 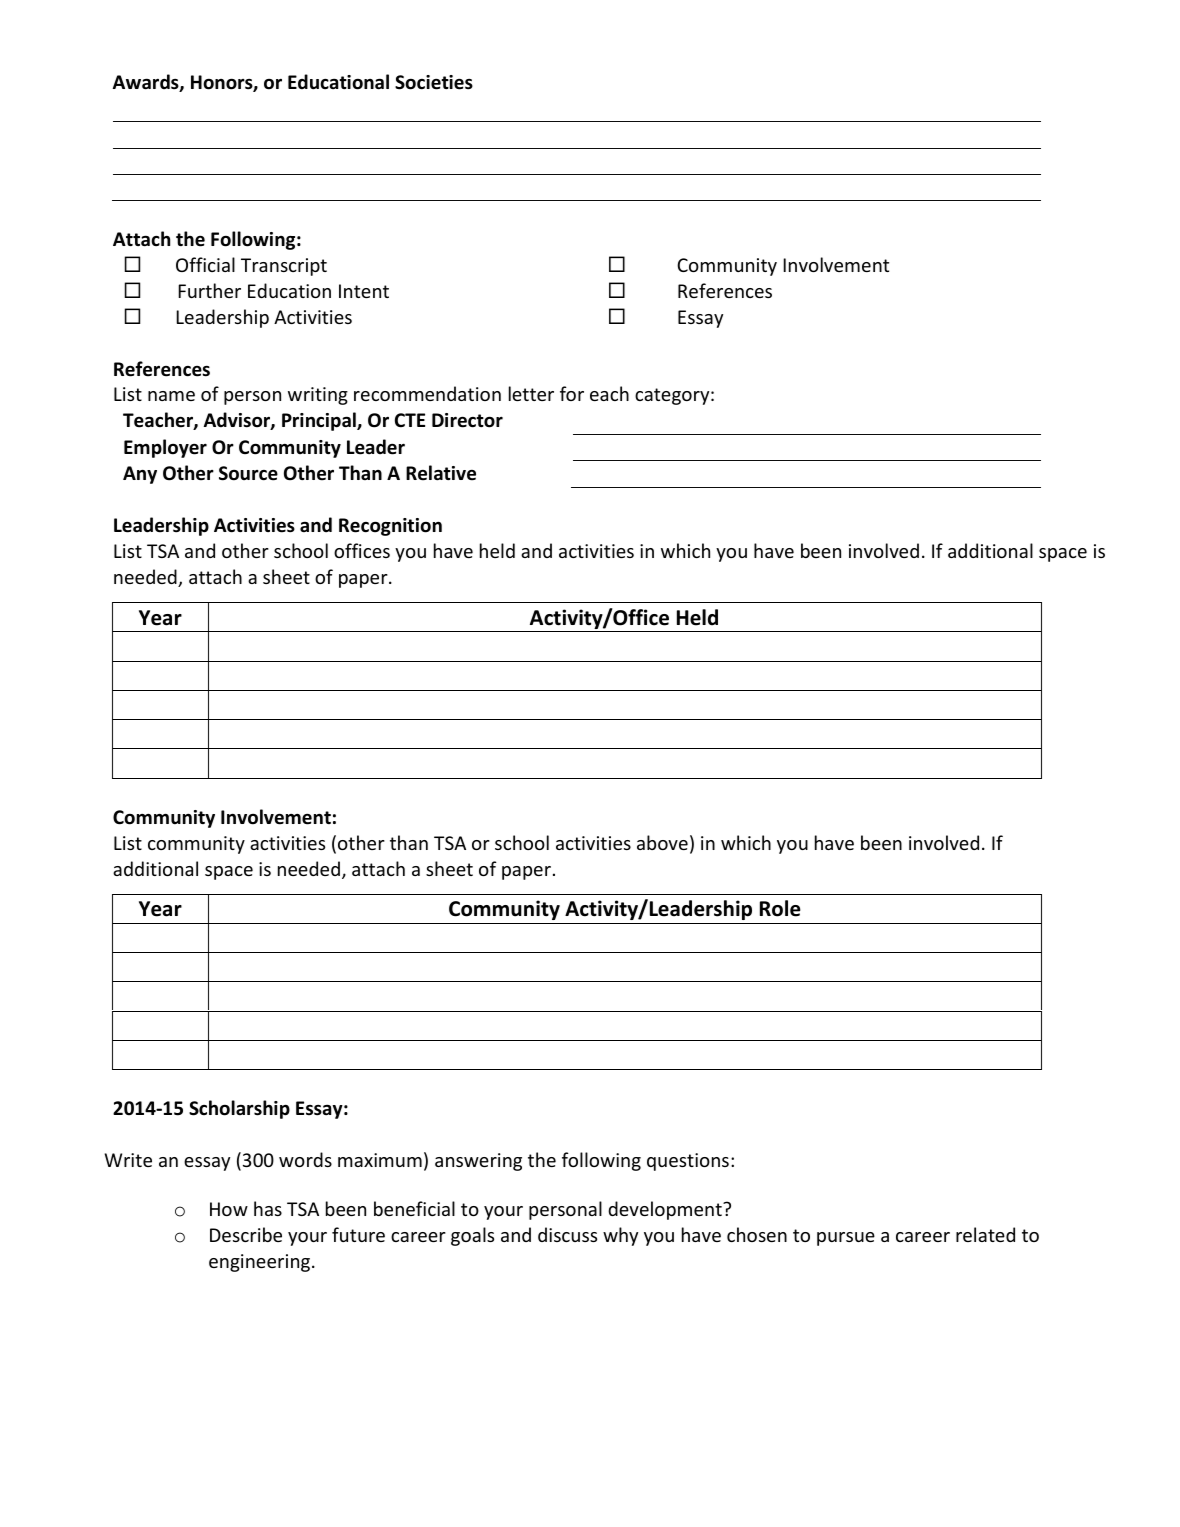 I want to click on Societies, so click(x=434, y=82).
